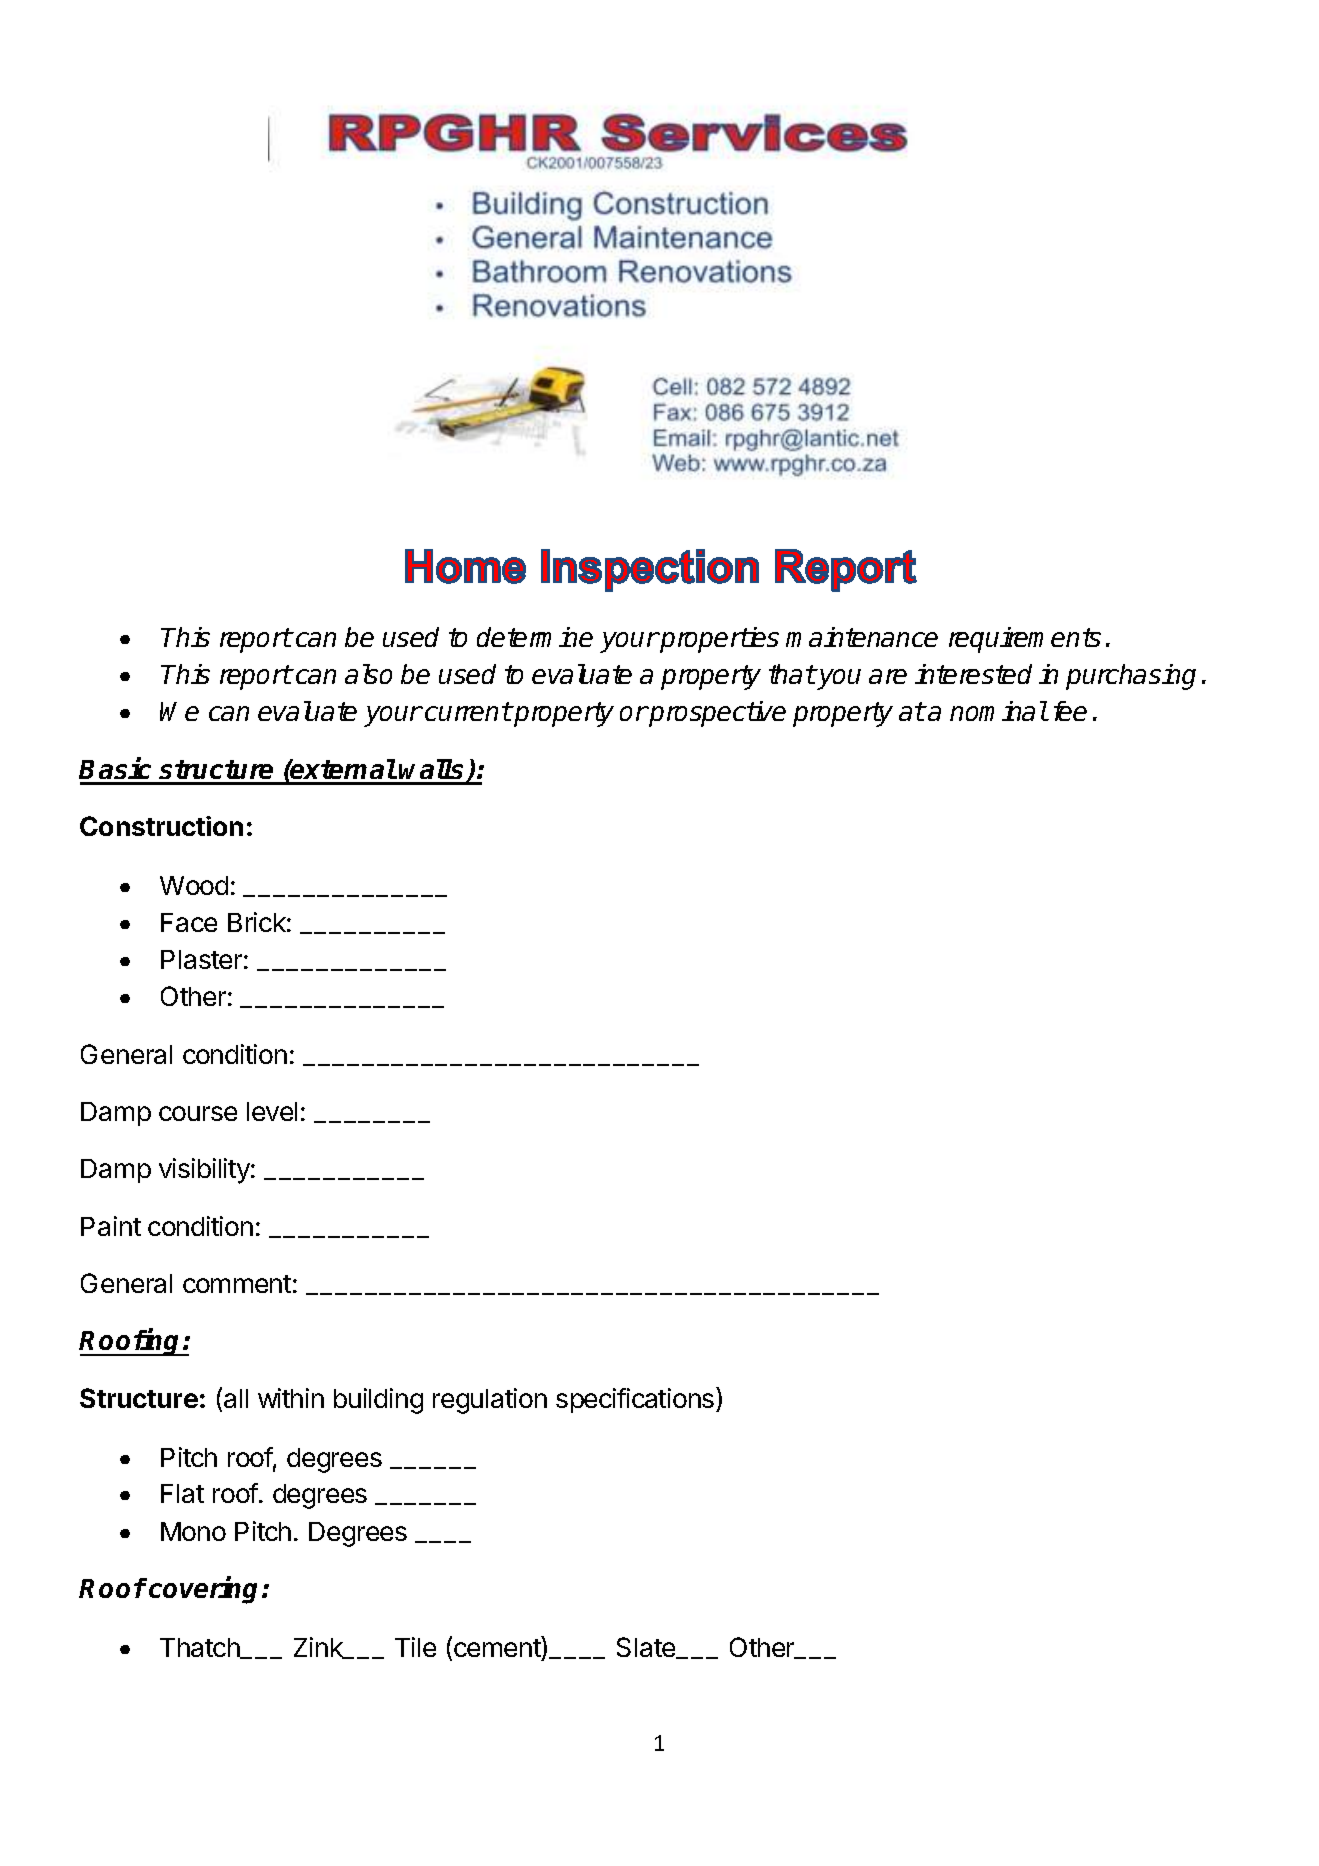 This image has height=1866, width=1319. What do you see at coordinates (206, 1590) in the image?
I see `covering` at bounding box center [206, 1590].
